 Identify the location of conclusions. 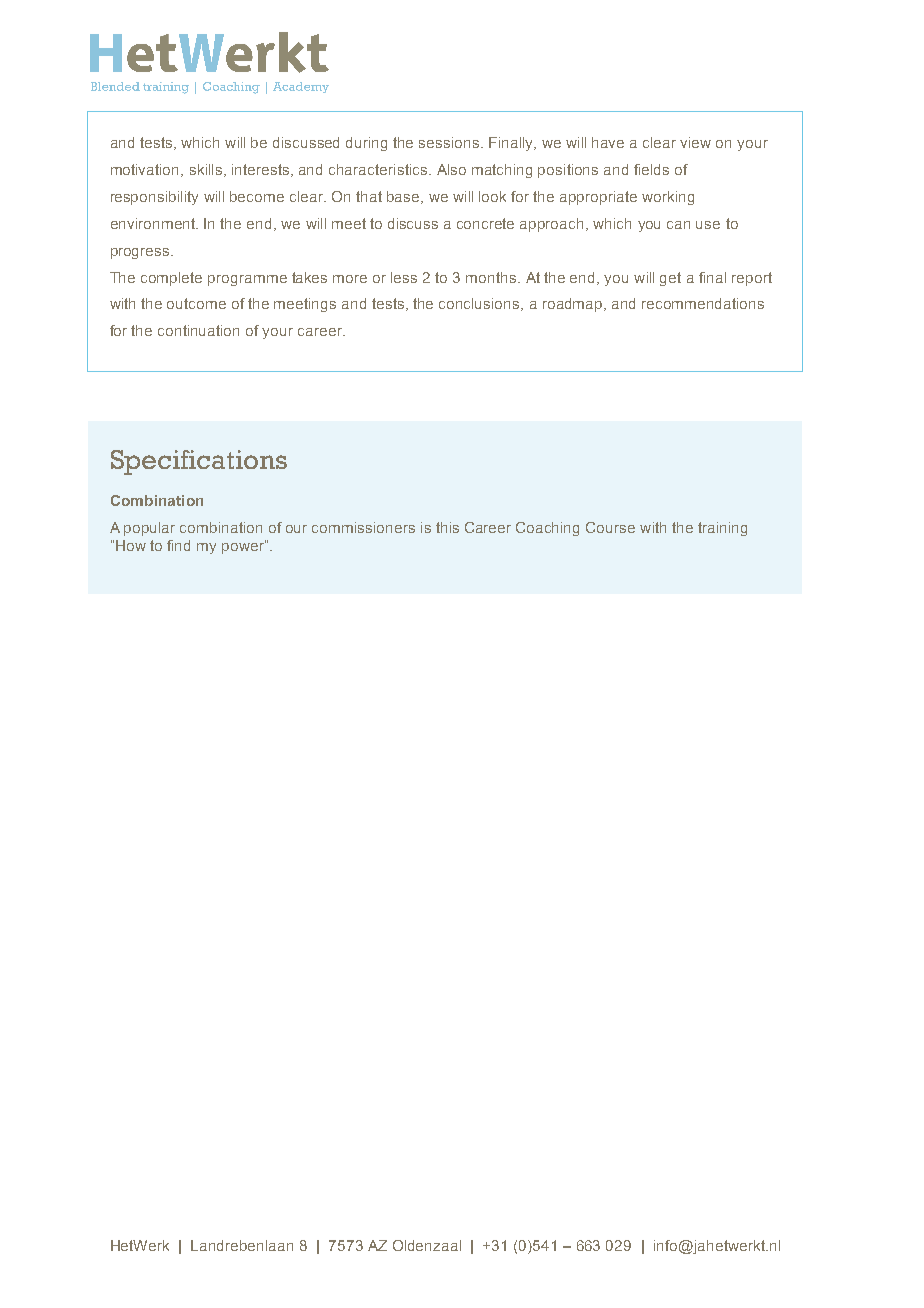
(480, 304).
